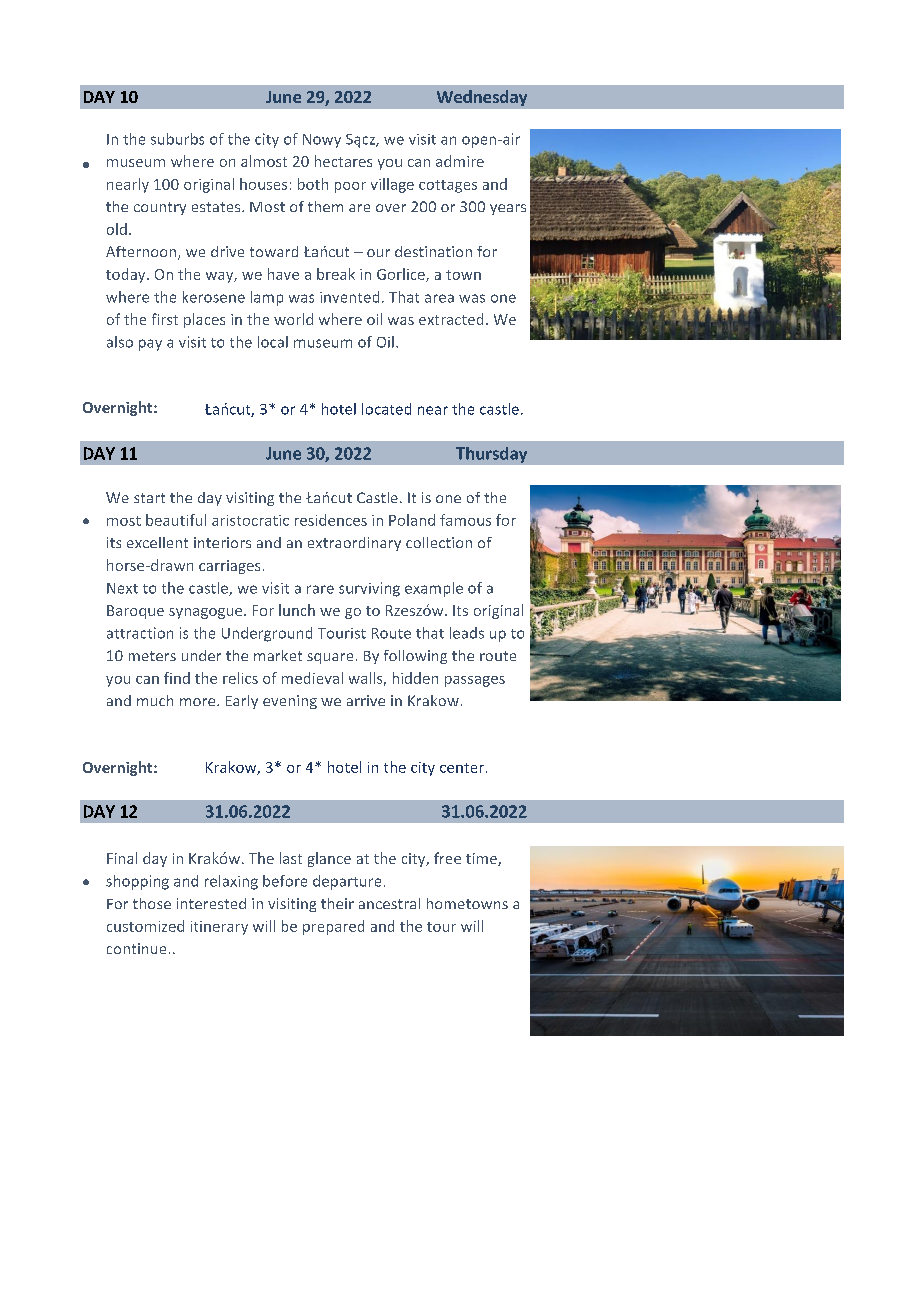 This document has width=924, height=1308. Describe the element at coordinates (343, 161) in the document. I see `hectares` at that location.
